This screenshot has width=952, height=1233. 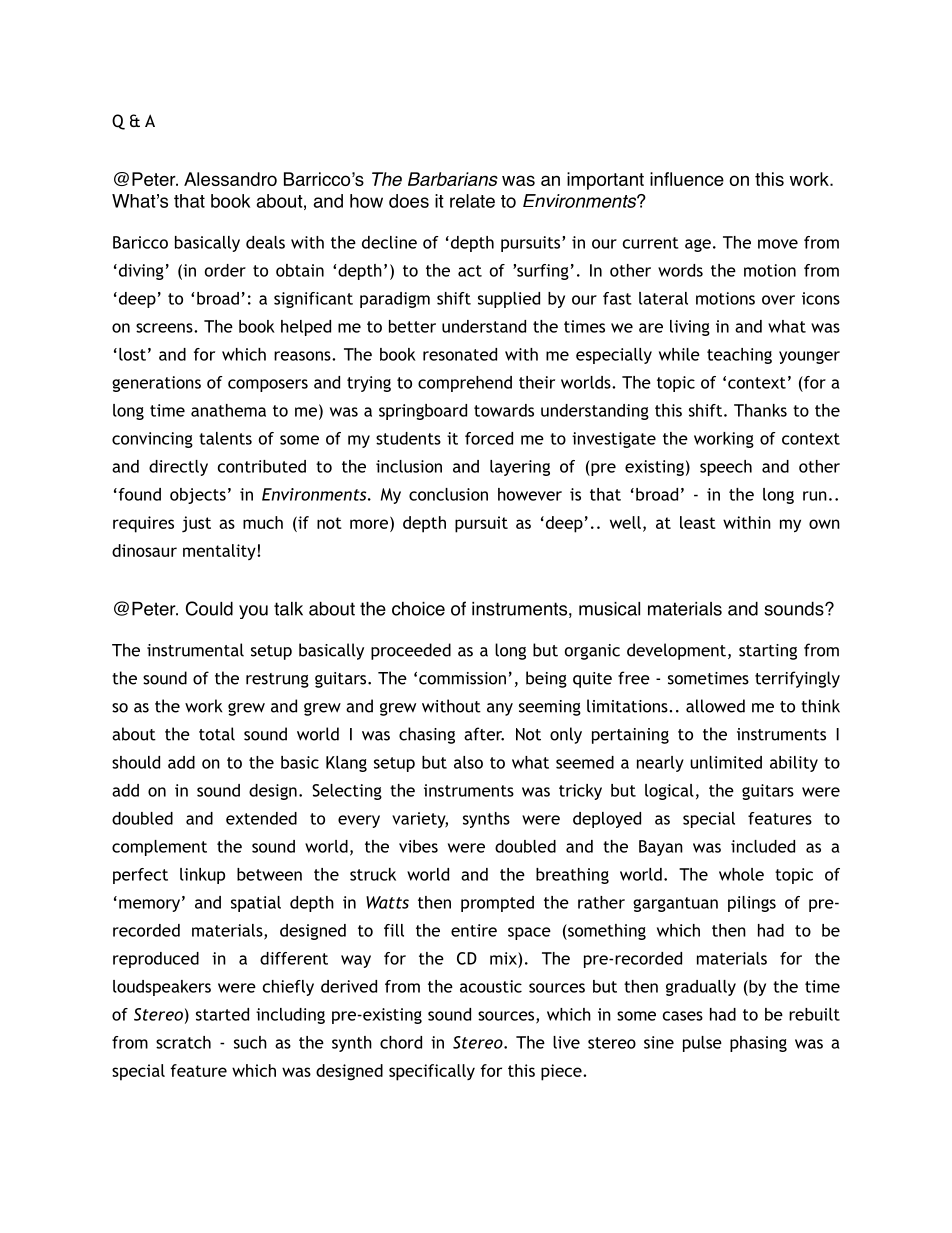 What do you see at coordinates (472, 201) in the screenshot?
I see `relate` at bounding box center [472, 201].
